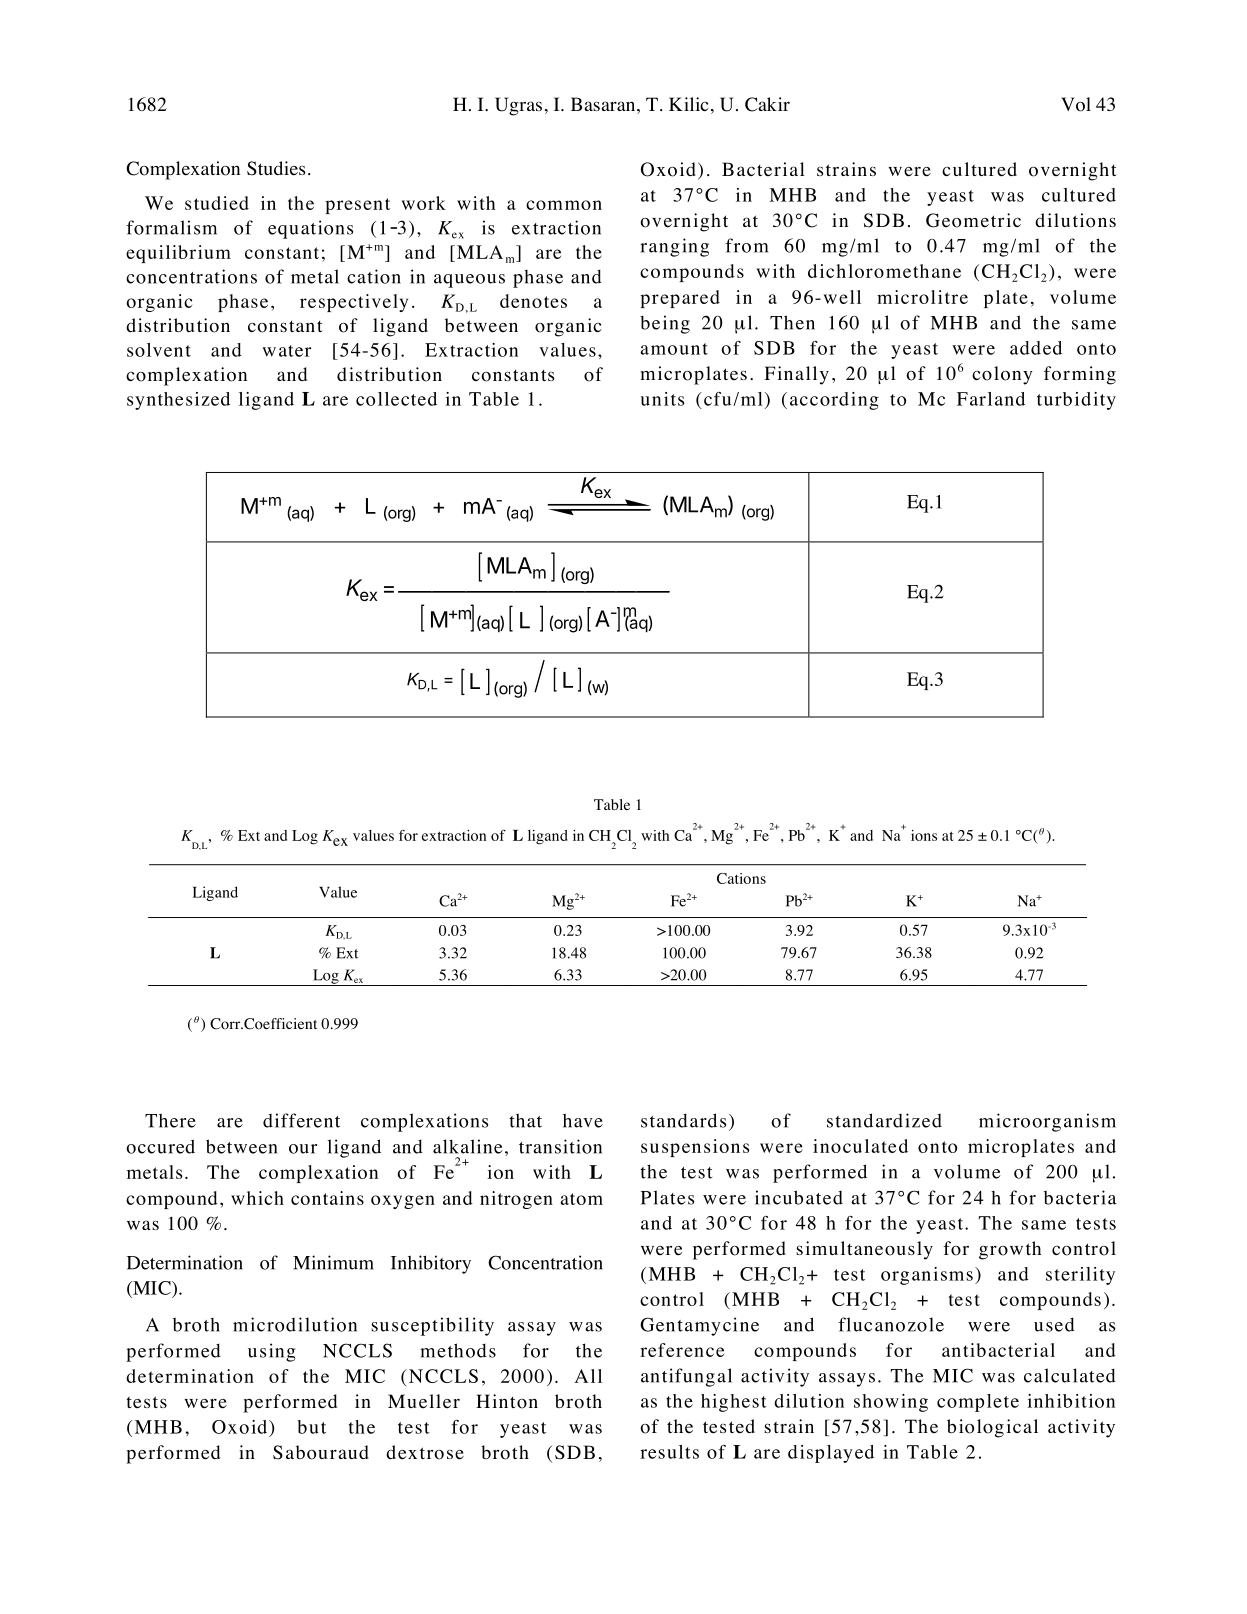  Describe the element at coordinates (217, 203) in the page. I see `studied` at that location.
